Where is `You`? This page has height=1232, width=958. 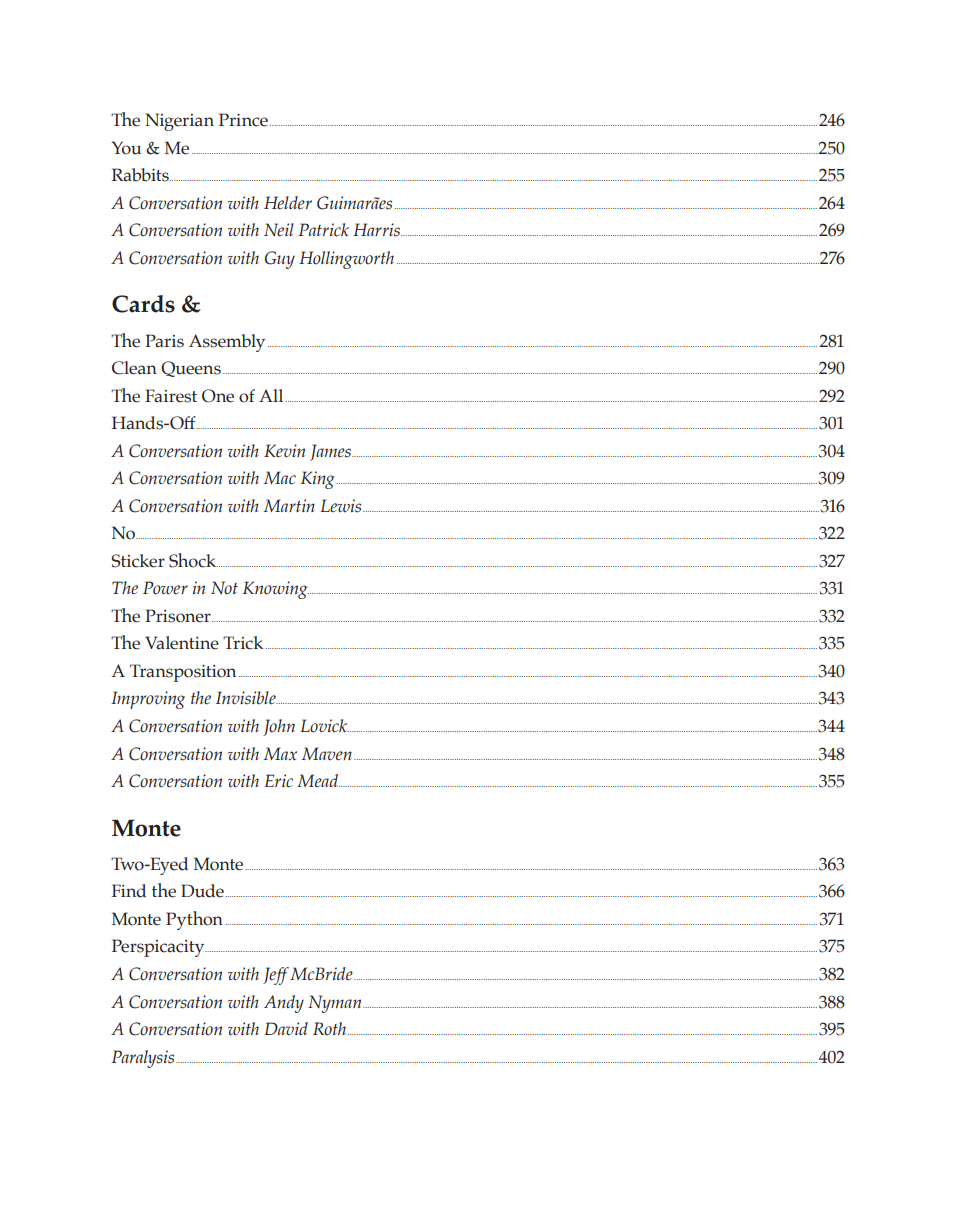 You is located at coordinates (126, 148).
